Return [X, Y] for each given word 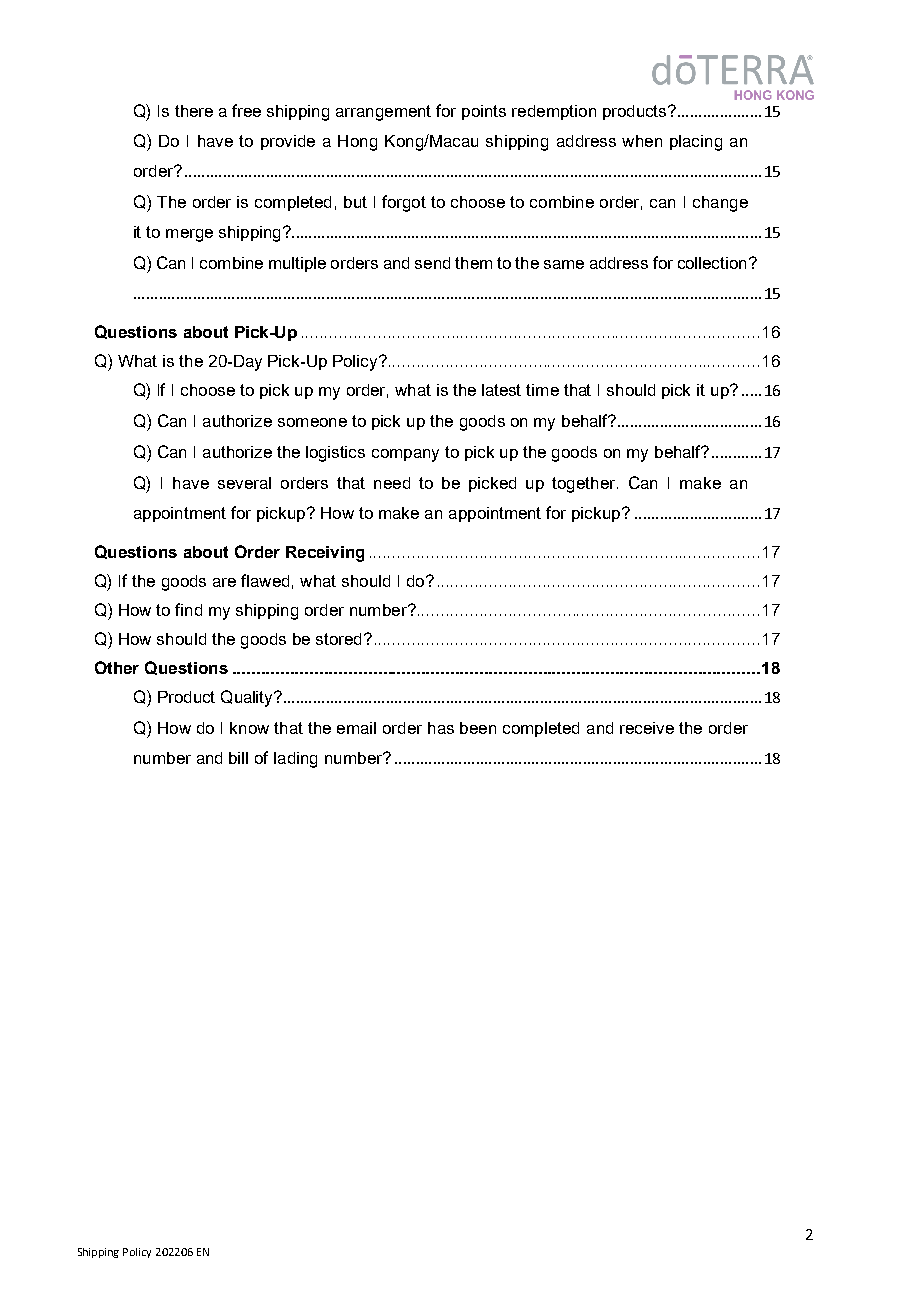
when [642, 141]
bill [238, 758]
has [441, 728]
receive [647, 728]
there [194, 111]
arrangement [383, 113]
